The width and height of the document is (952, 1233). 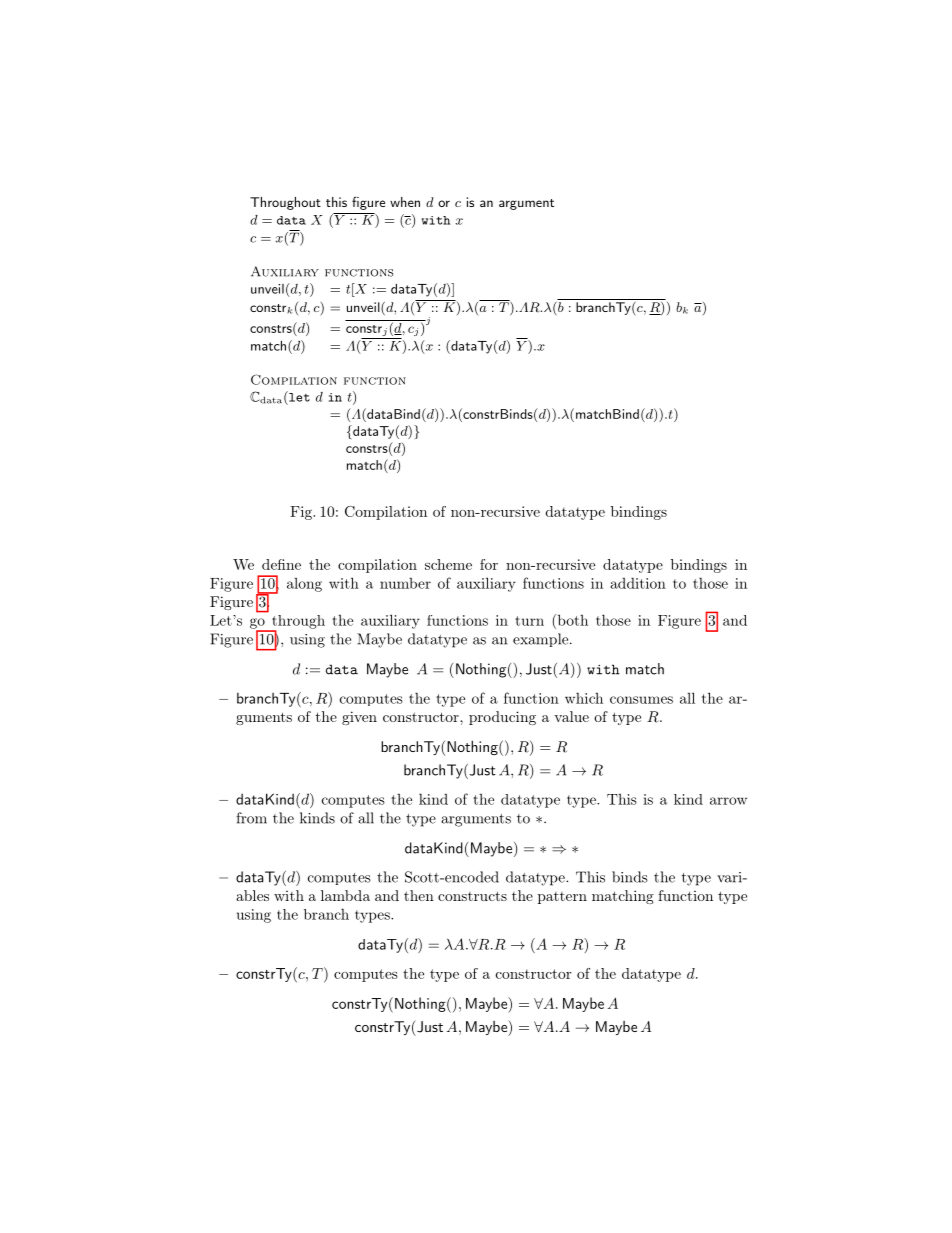 What do you see at coordinates (405, 583) in the document?
I see `number` at bounding box center [405, 583].
